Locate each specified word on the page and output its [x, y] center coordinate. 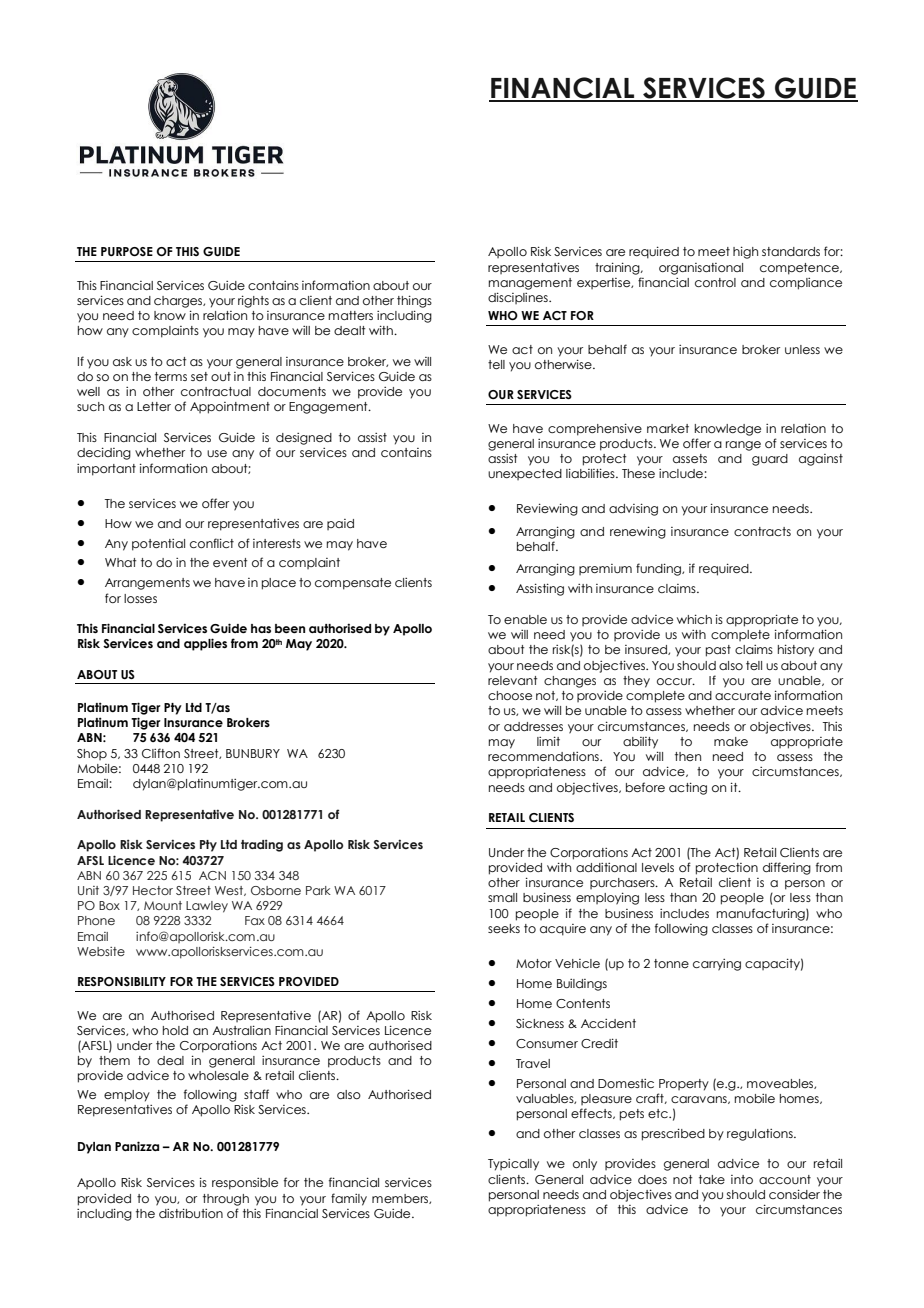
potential [158, 545]
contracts [762, 531]
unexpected [525, 474]
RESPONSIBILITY [122, 981]
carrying [717, 965]
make [731, 741]
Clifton [161, 753]
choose [510, 695]
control [715, 282]
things [414, 301]
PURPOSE [127, 251]
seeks [504, 928]
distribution [191, 1213]
